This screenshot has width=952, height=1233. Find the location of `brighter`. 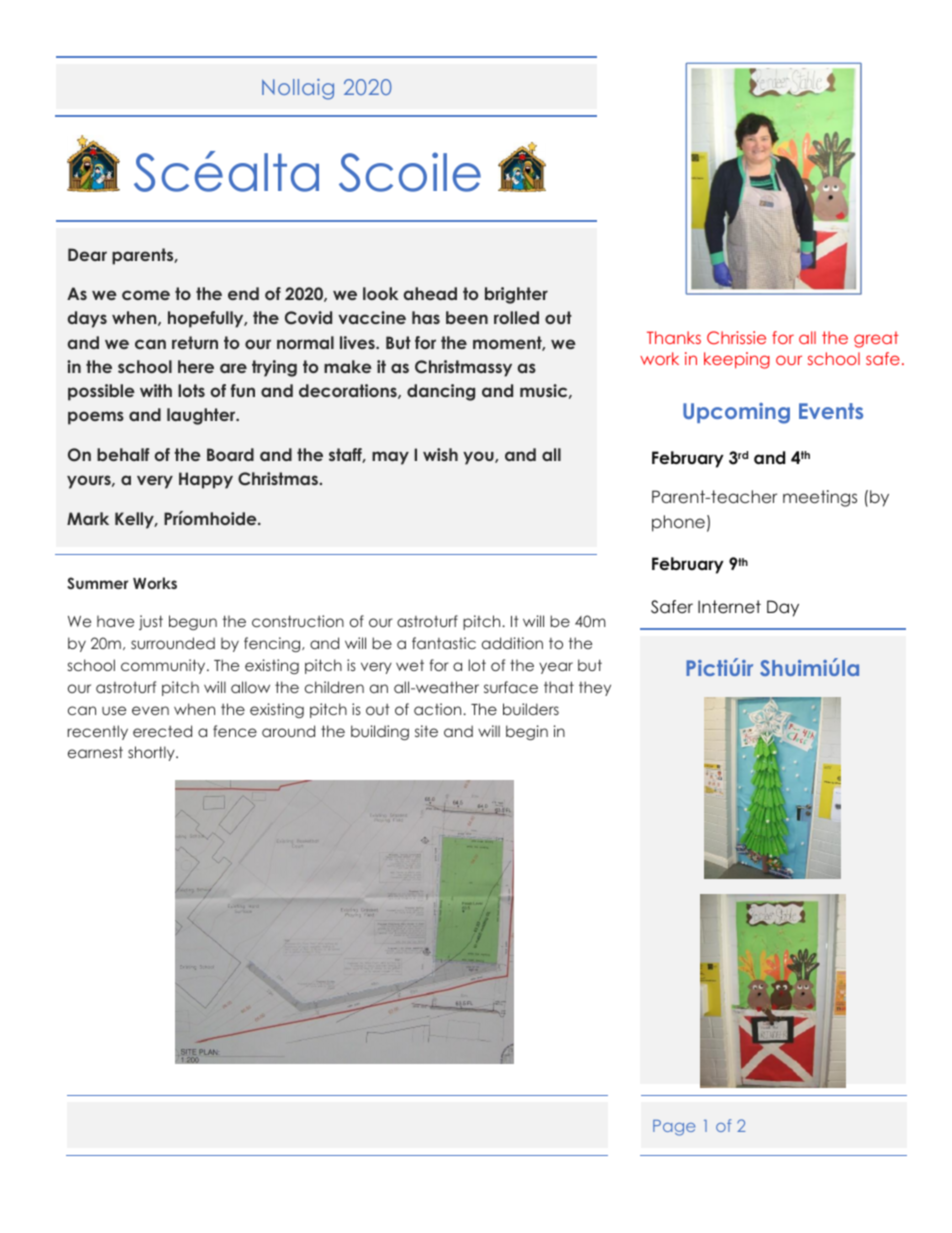

brighter is located at coordinates (516, 295).
